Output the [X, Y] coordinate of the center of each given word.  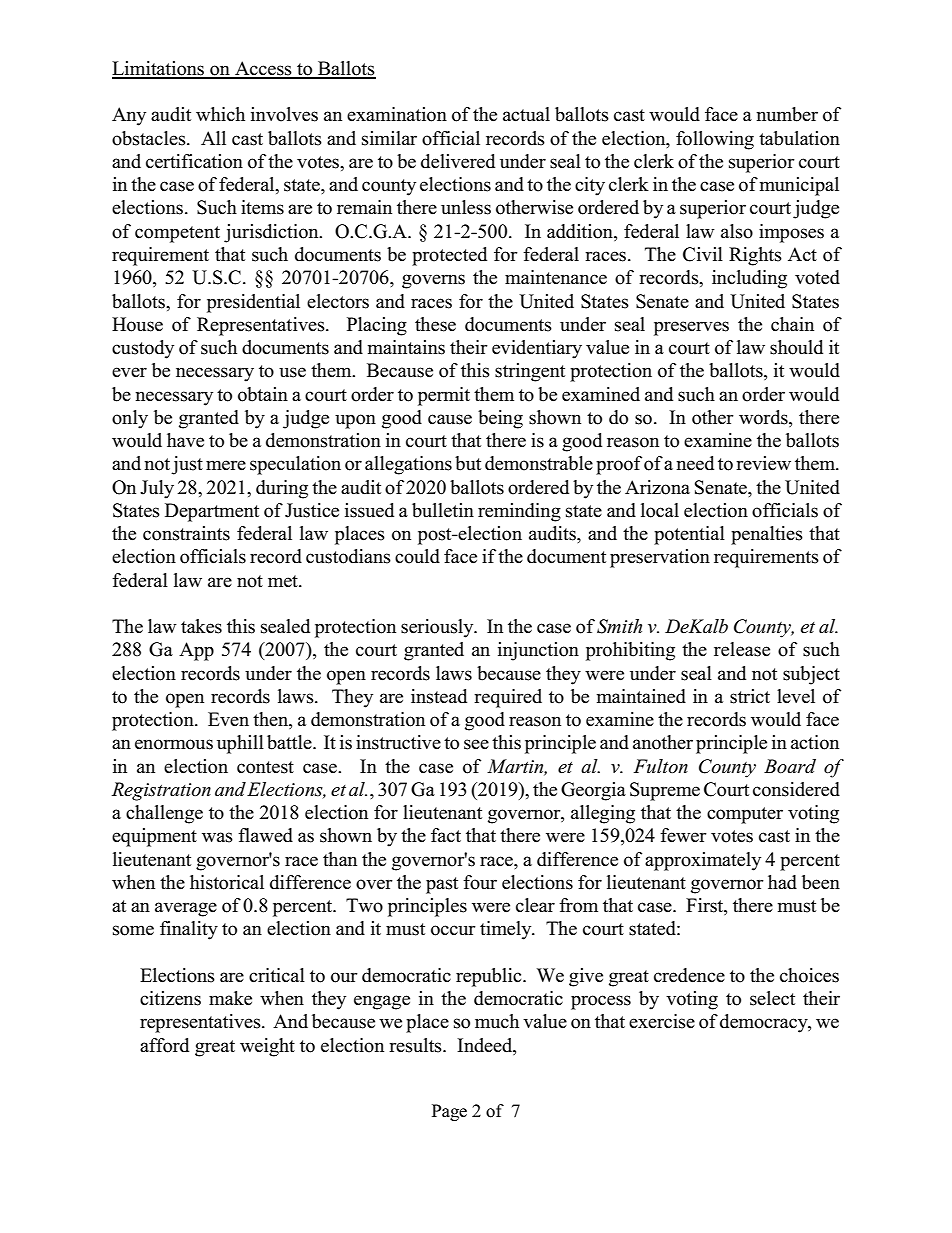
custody [143, 349]
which [220, 114]
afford [164, 1045]
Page [449, 1112]
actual [526, 114]
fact [446, 835]
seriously [438, 628]
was [217, 837]
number [787, 114]
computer [745, 815]
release [742, 649]
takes [201, 626]
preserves [691, 328]
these [435, 324]
